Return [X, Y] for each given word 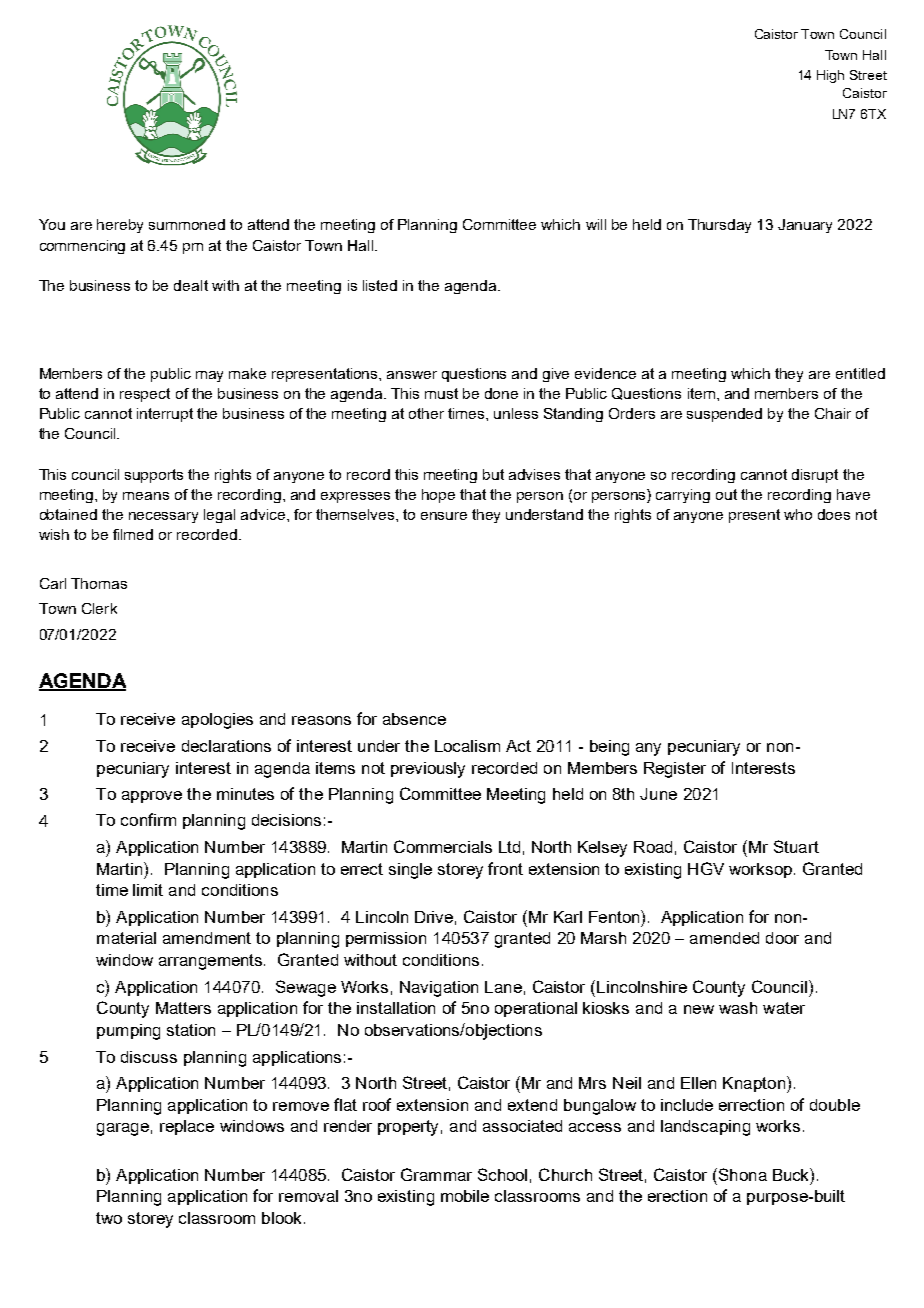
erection [677, 1196]
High [830, 76]
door [782, 938]
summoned [187, 224]
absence [414, 719]
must [441, 393]
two [109, 1218]
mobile [465, 1196]
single [410, 871]
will [596, 224]
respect [145, 395]
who [798, 514]
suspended [724, 415]
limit [148, 890]
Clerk [99, 608]
